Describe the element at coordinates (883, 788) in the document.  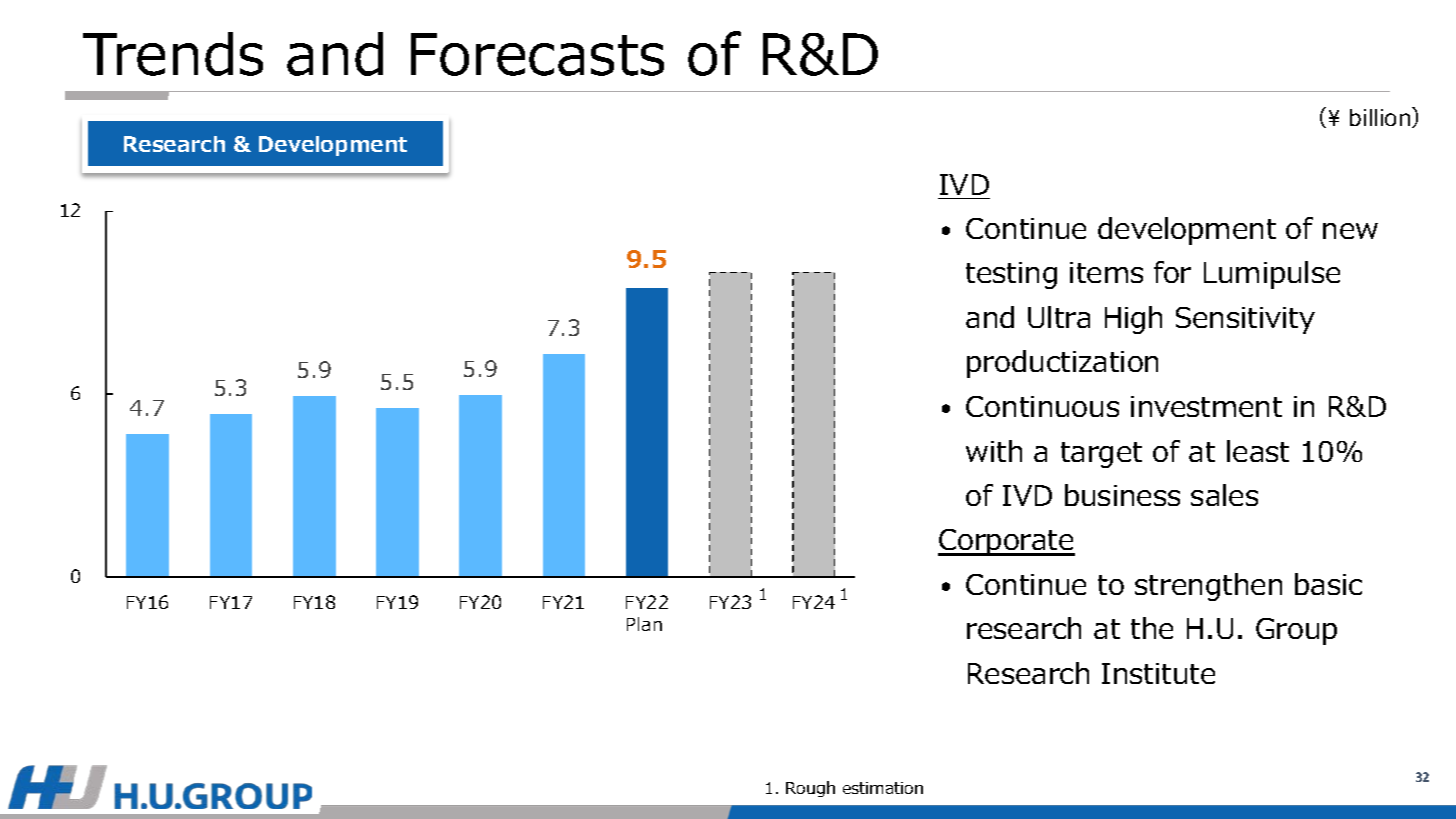
I see `estimation` at that location.
